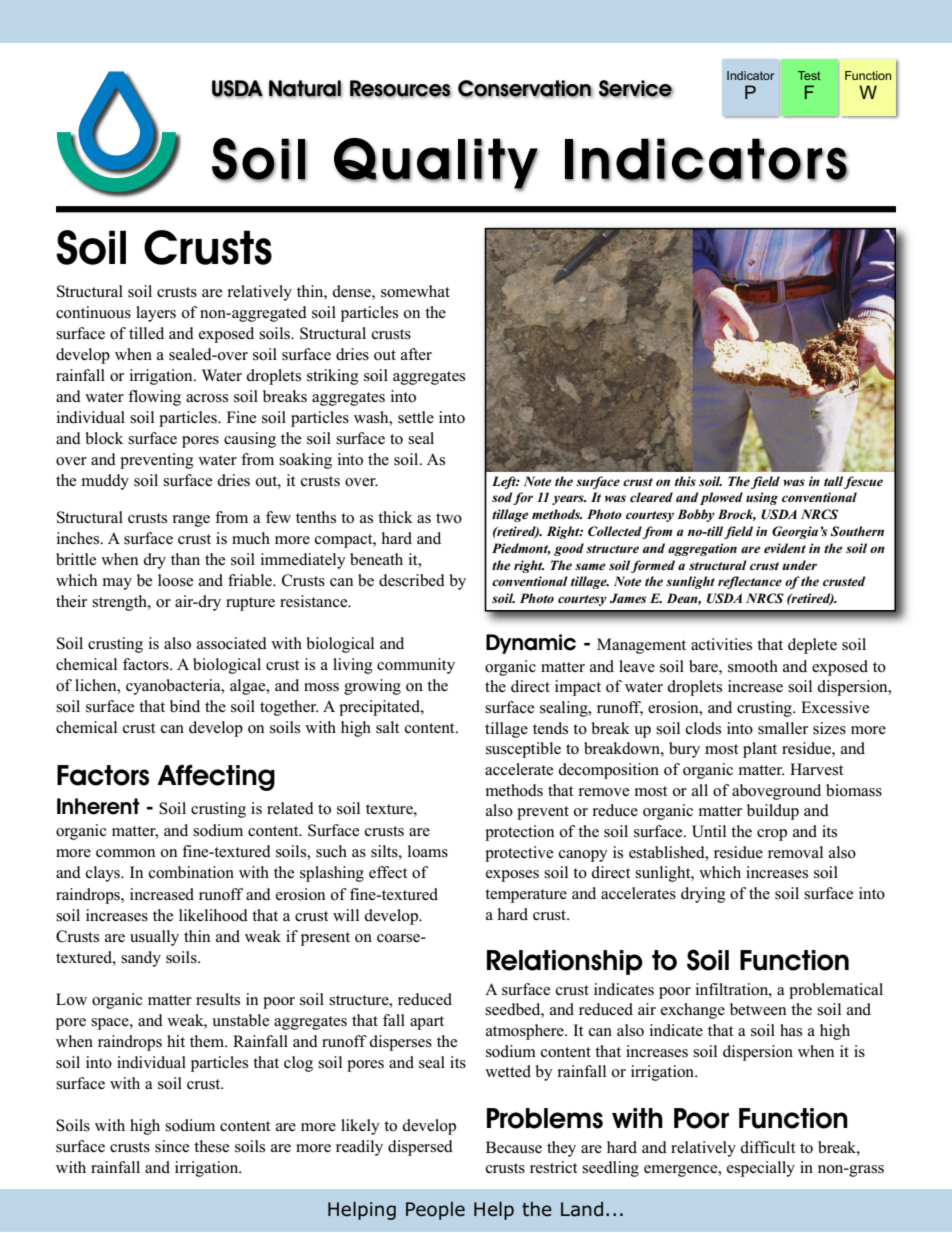 Image resolution: width=952 pixels, height=1233 pixels. Describe the element at coordinates (401, 89) in the page. I see `Resources` at that location.
